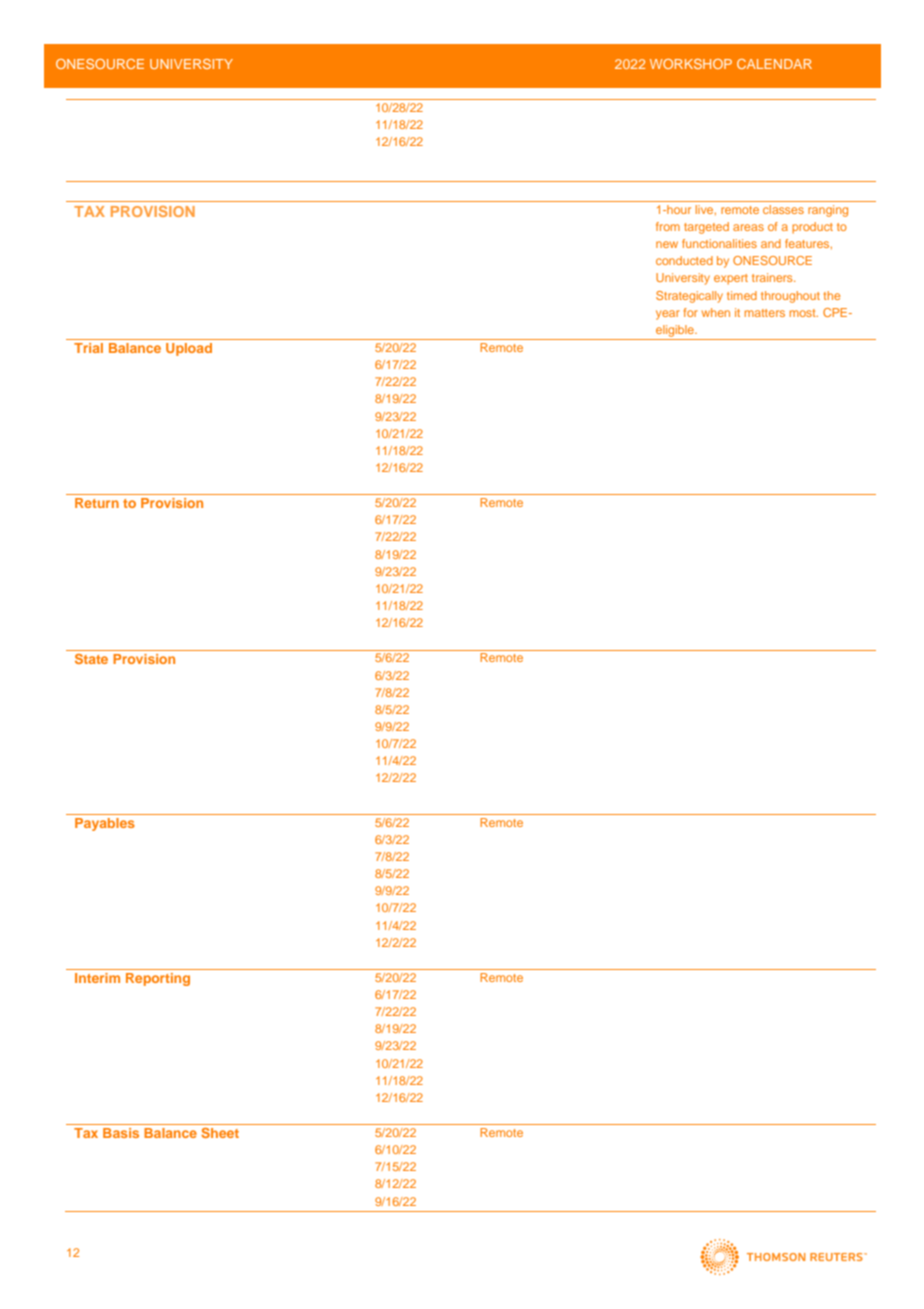  Describe the element at coordinates (189, 349) in the document. I see `Upload` at that location.
